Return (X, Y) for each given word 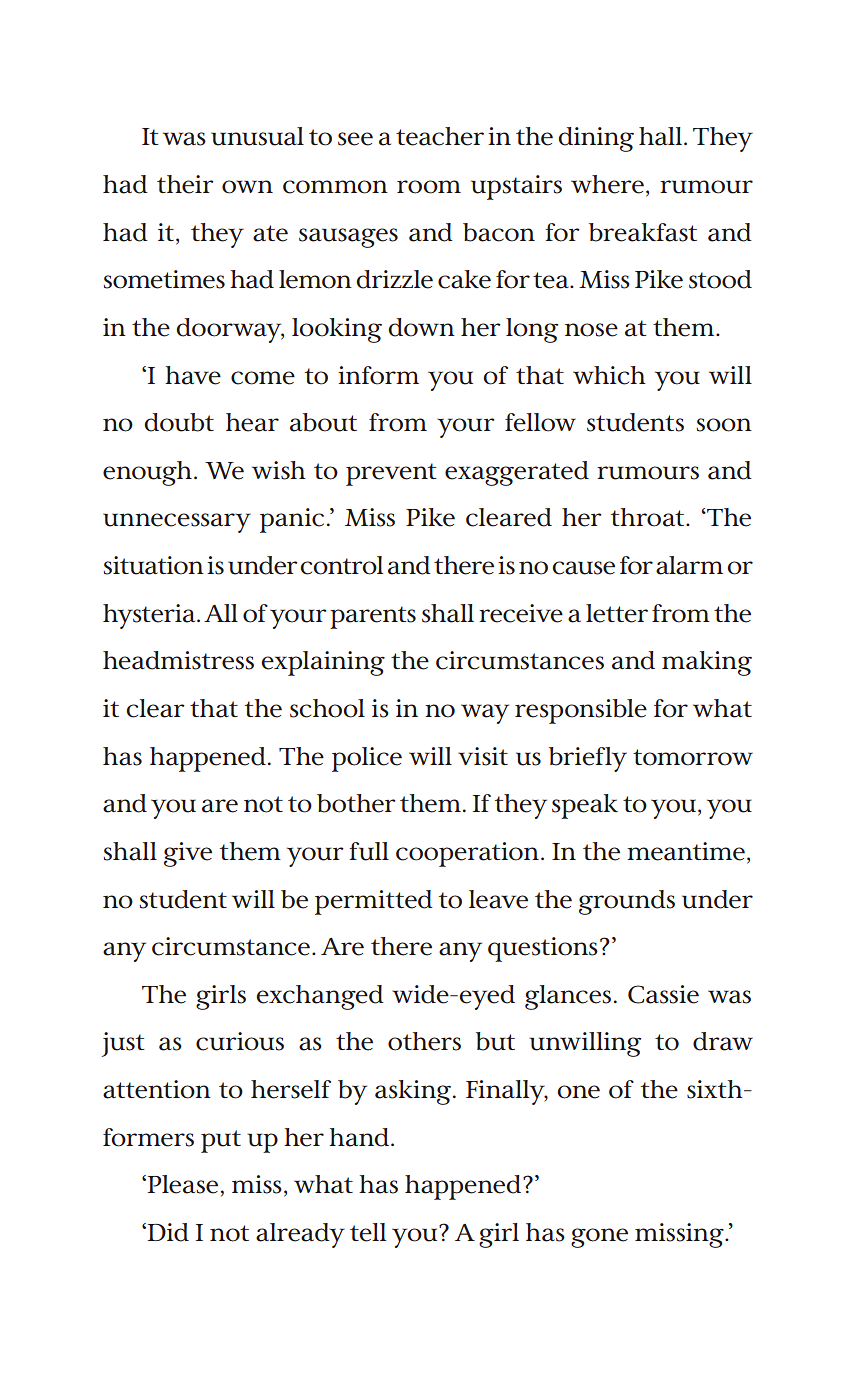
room (429, 187)
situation (153, 565)
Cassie (663, 994)
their (185, 184)
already (300, 1235)
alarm (689, 565)
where (607, 184)
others (424, 1041)
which (609, 375)
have (193, 375)
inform (378, 375)
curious (240, 1041)
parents (373, 617)
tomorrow (693, 757)
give (188, 854)
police (367, 759)
